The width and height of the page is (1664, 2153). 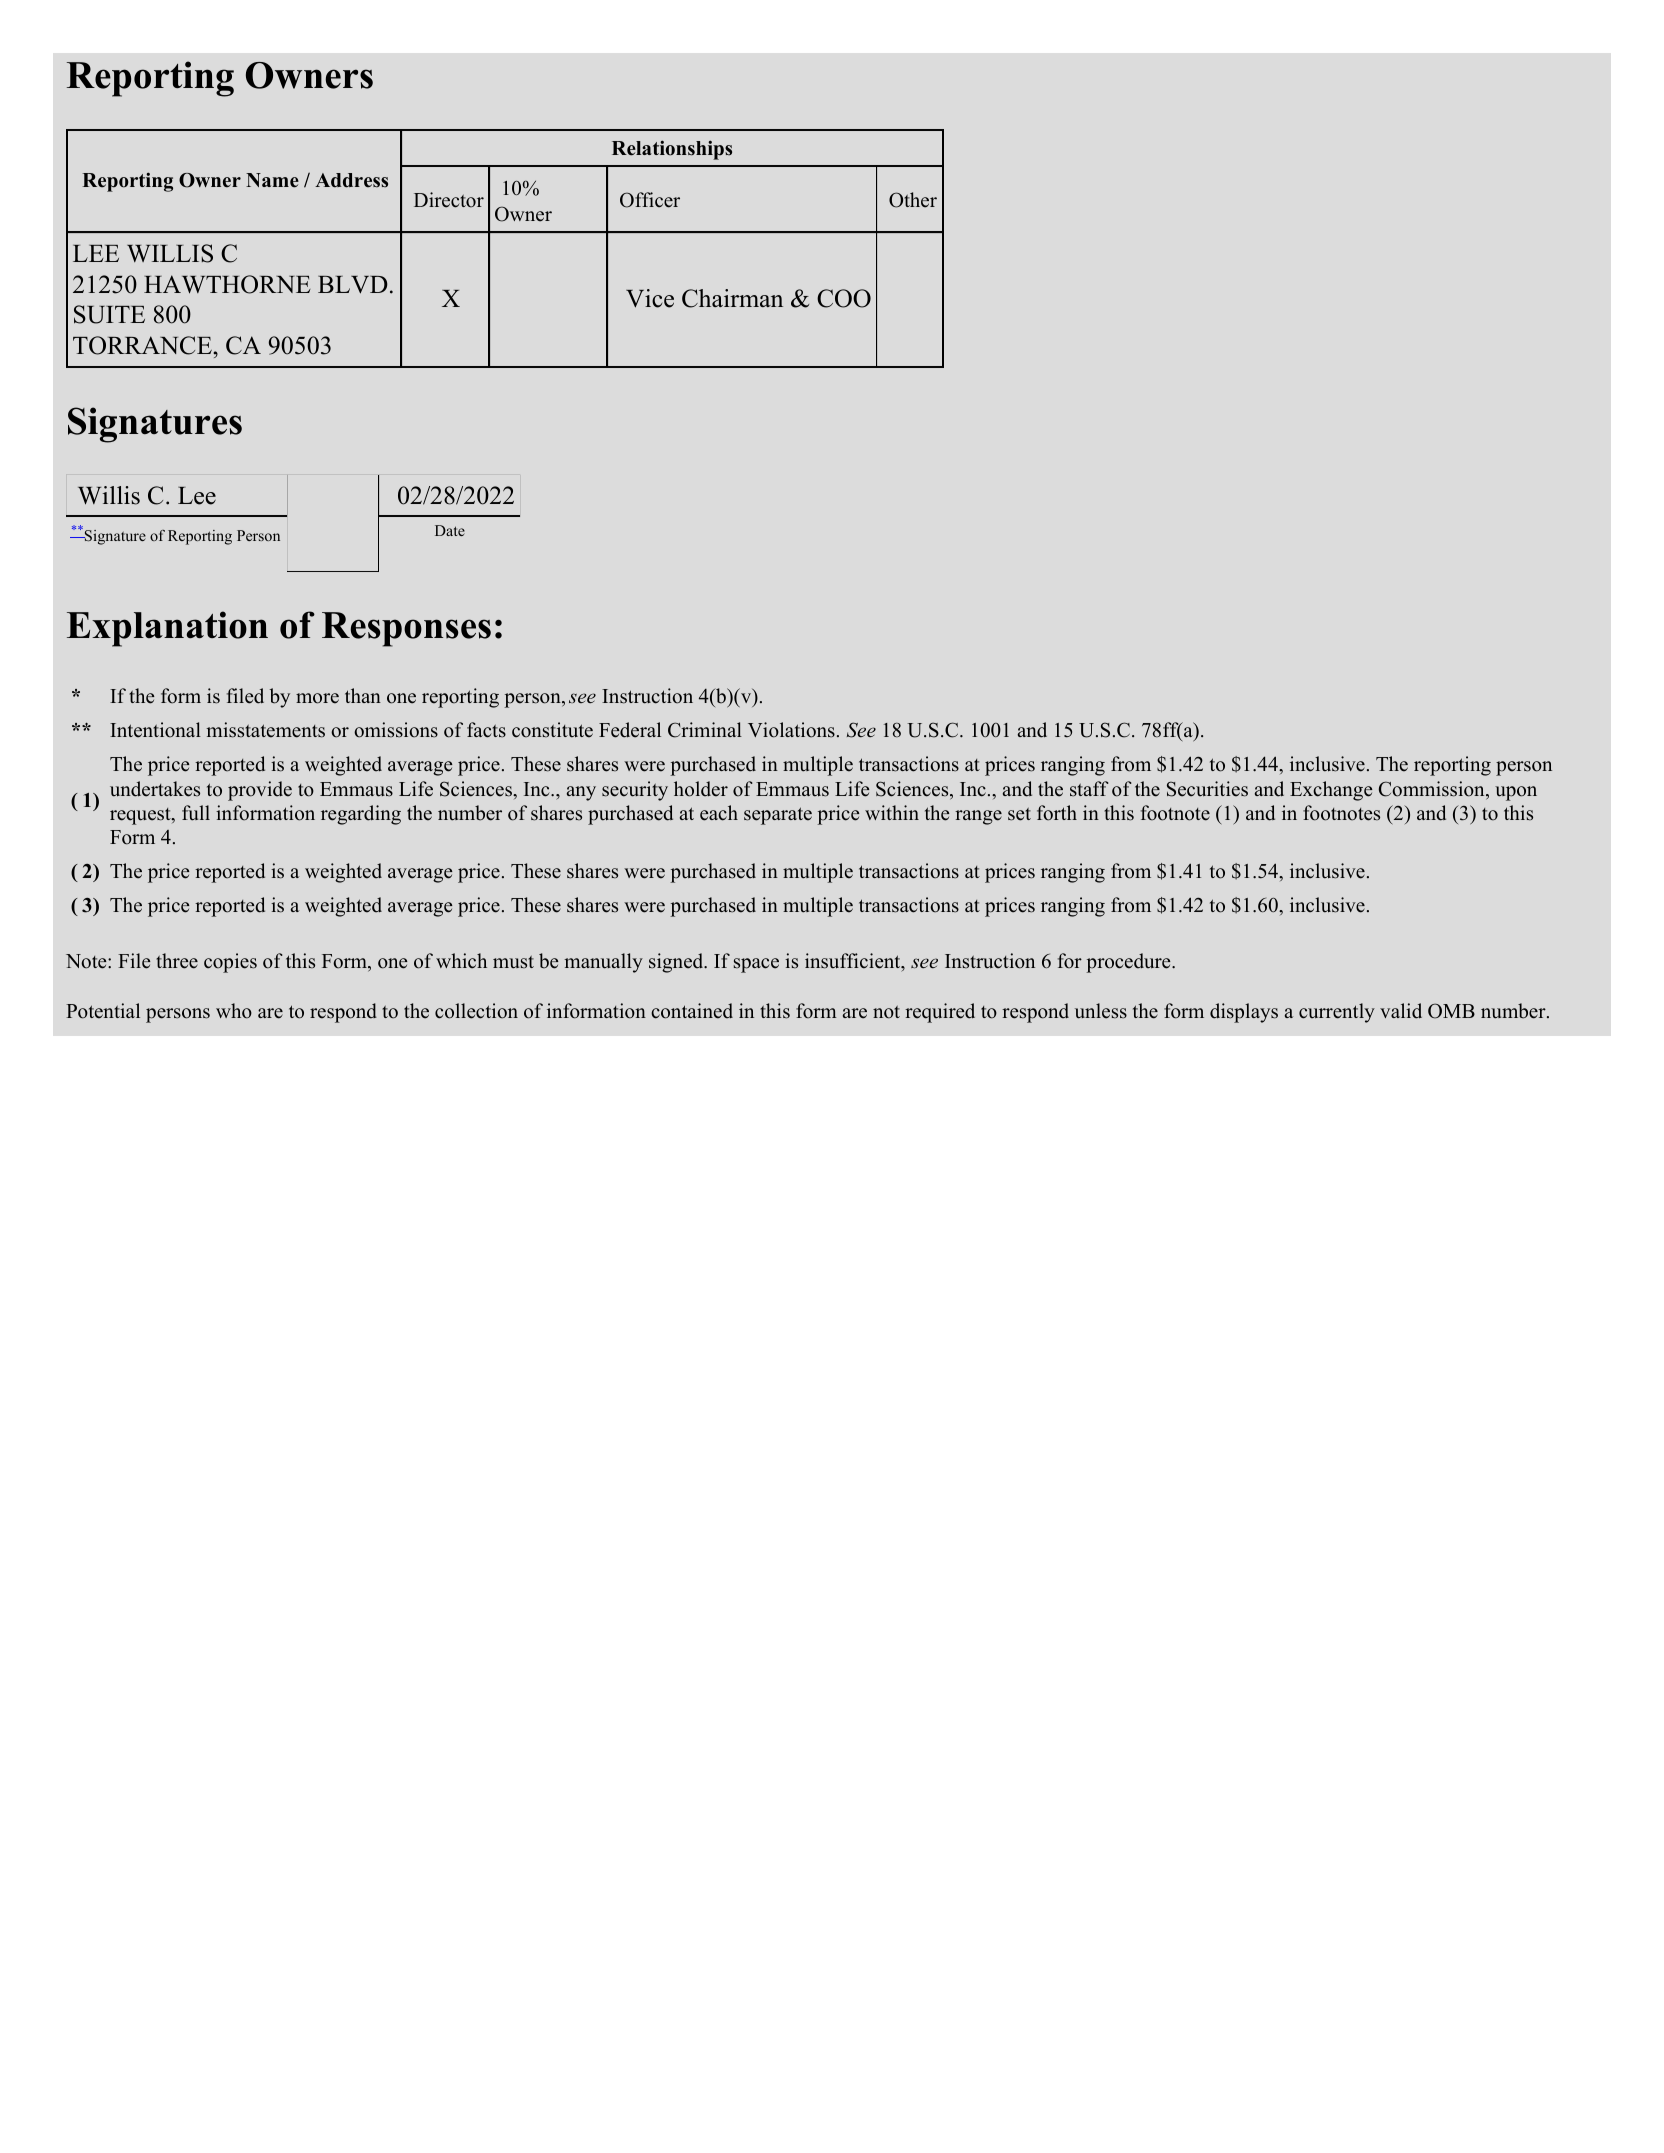 What do you see at coordinates (791, 730) in the page?
I see `Violations` at bounding box center [791, 730].
